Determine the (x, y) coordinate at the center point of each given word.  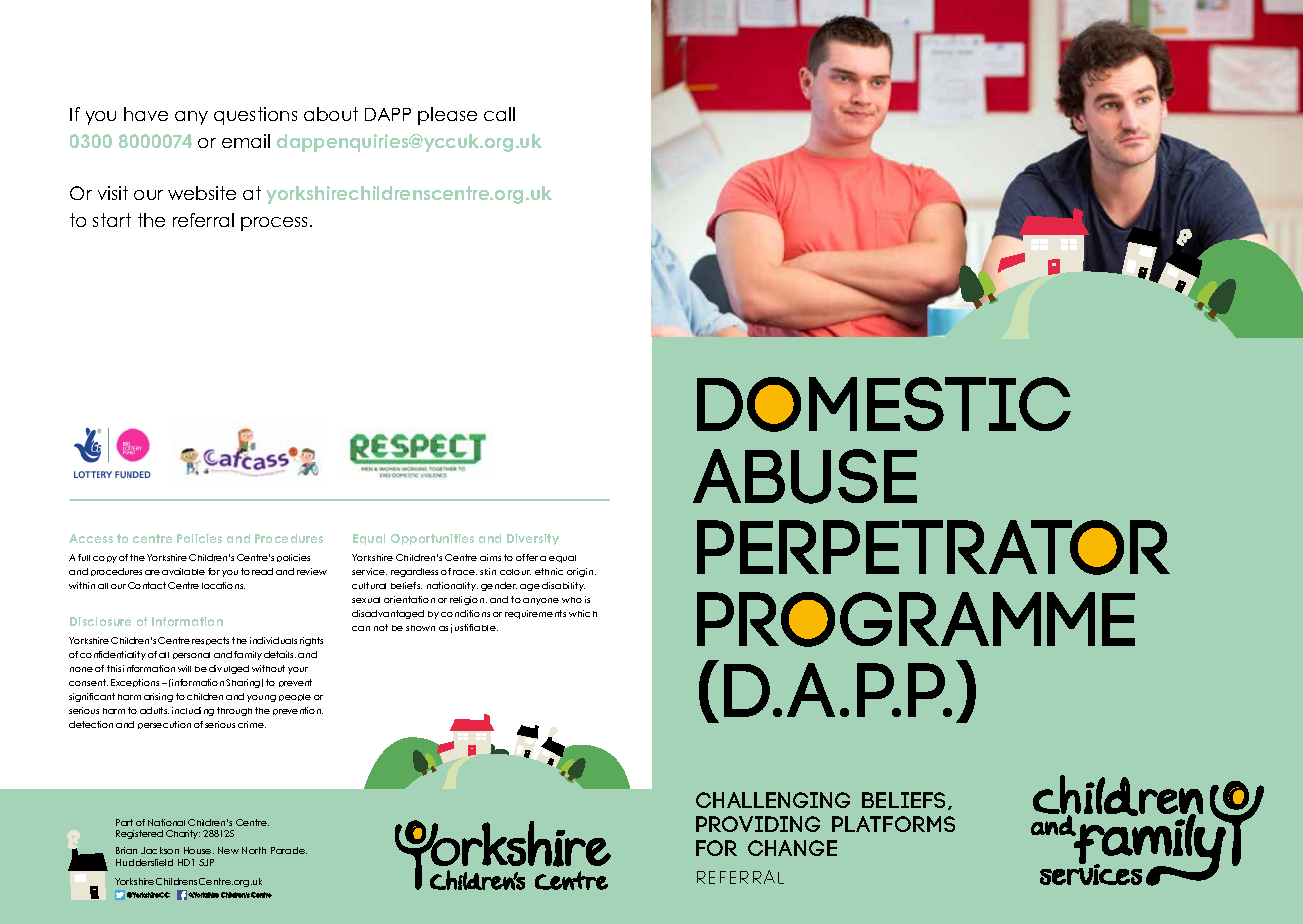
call (499, 114)
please (447, 116)
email (246, 141)
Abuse (805, 476)
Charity (183, 834)
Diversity (533, 539)
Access (91, 538)
